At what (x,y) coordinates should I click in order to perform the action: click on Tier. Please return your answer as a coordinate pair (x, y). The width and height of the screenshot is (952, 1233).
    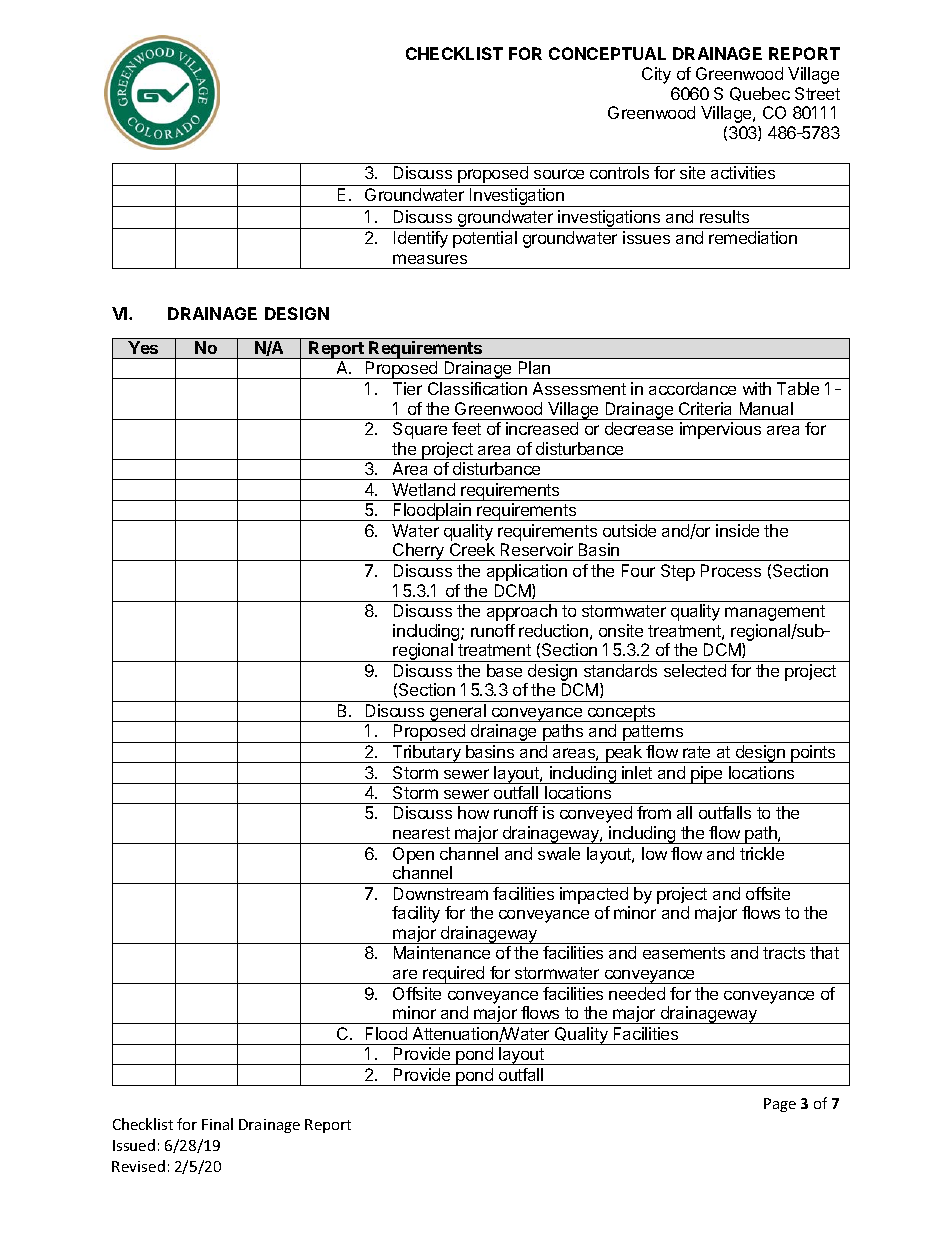
    Looking at the image, I should click on (407, 388).
